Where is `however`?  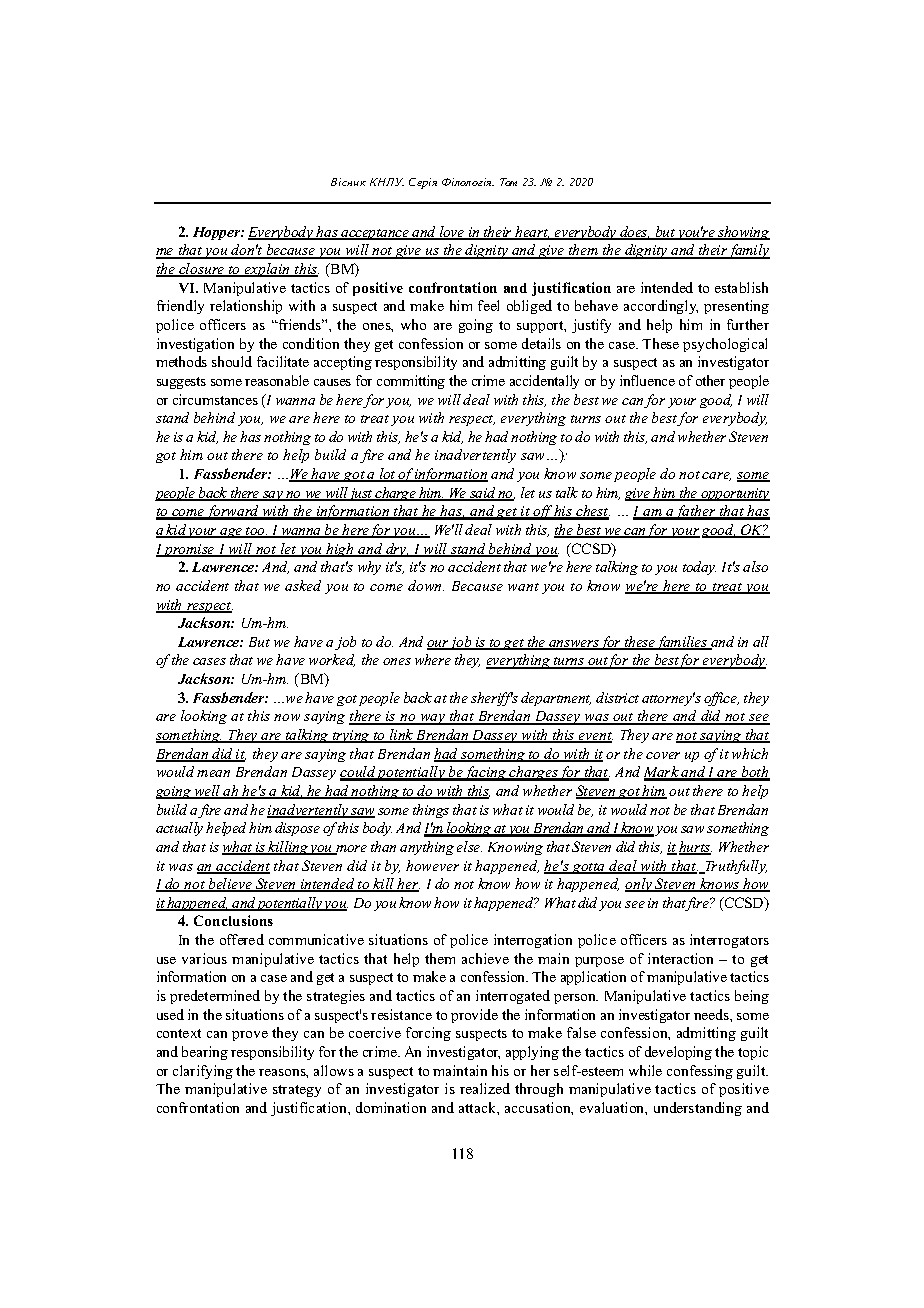 however is located at coordinates (432, 865).
